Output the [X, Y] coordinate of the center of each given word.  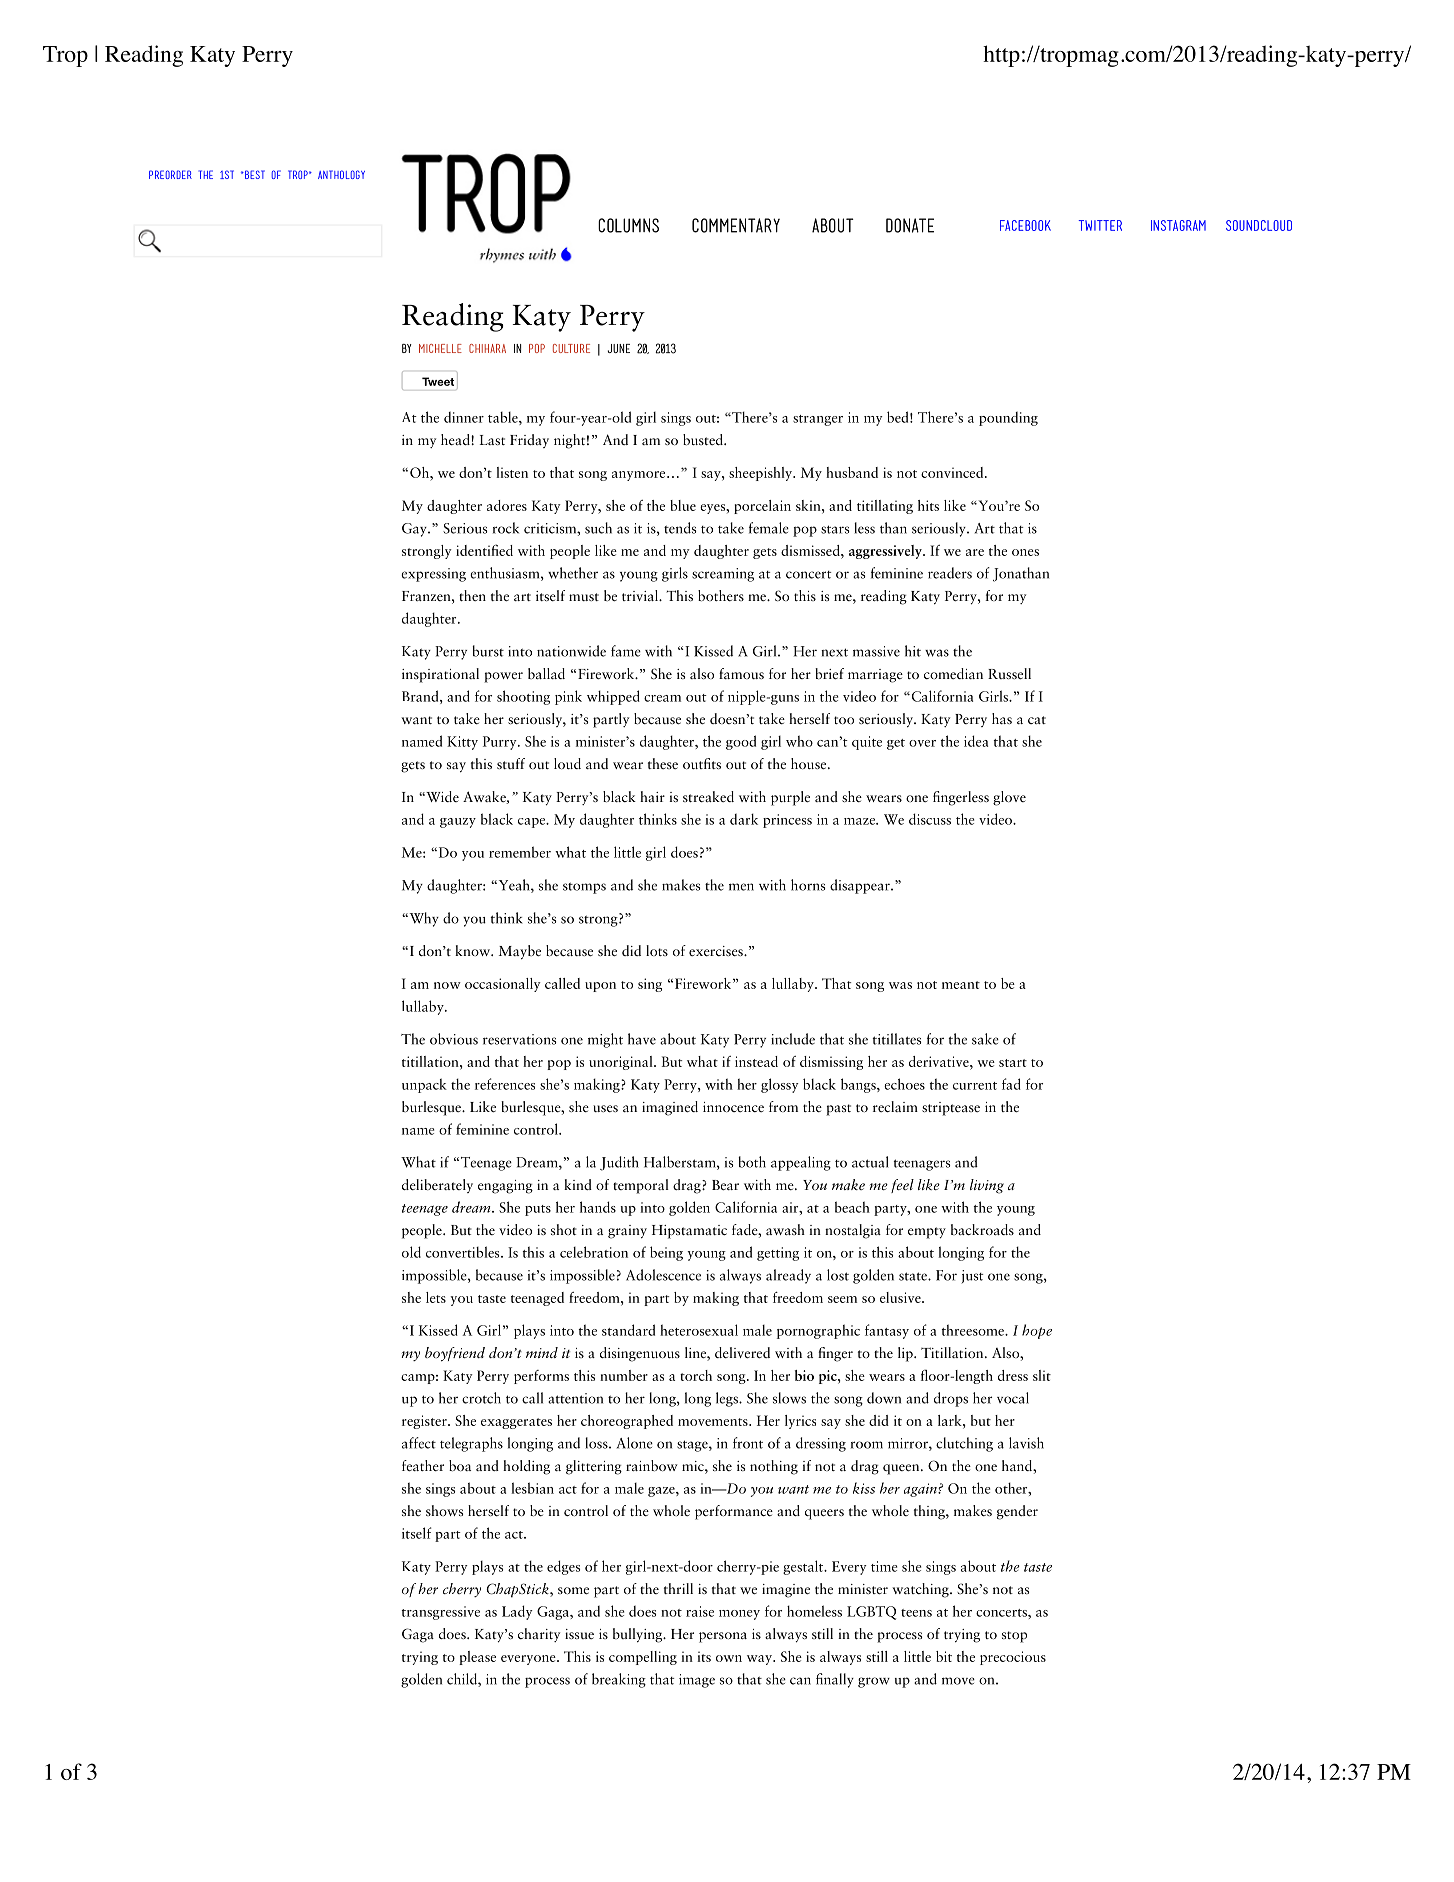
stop [1014, 1637]
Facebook [1025, 225]
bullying [639, 1635]
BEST [254, 174]
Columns [628, 225]
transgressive [441, 1613]
